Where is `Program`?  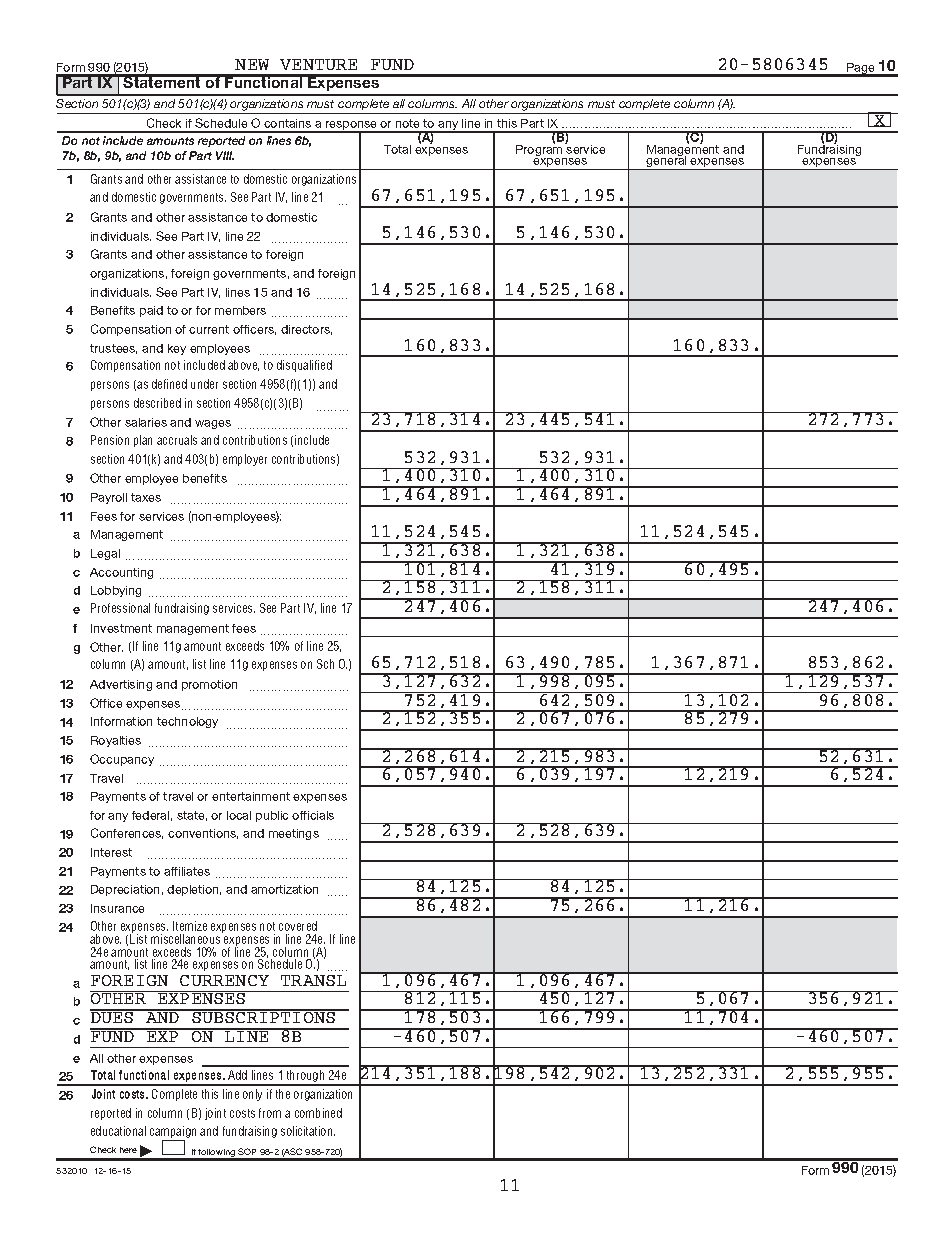 Program is located at coordinates (540, 150).
